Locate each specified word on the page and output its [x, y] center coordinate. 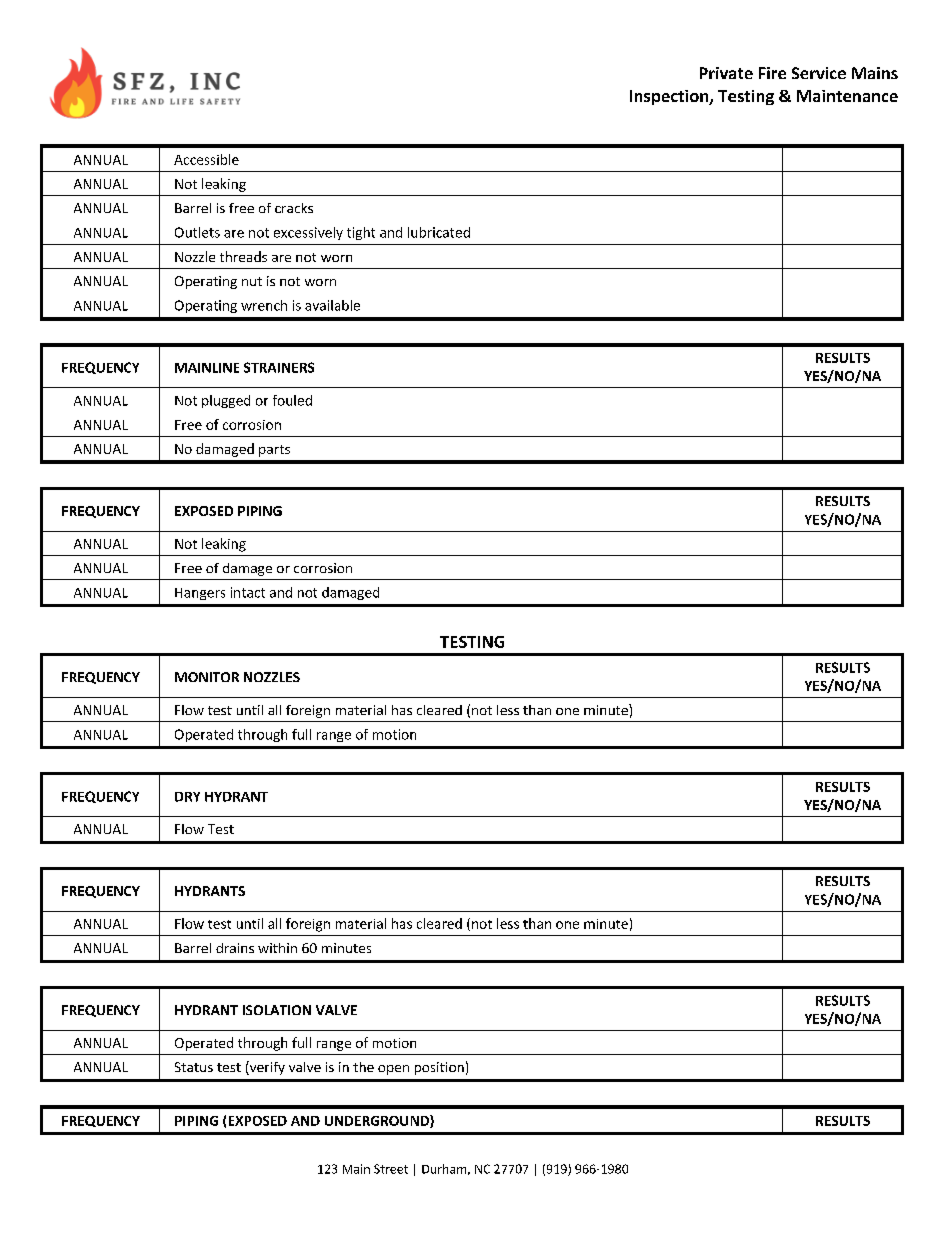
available [332, 305]
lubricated [439, 232]
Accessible [206, 159]
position [439, 1068]
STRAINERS [279, 367]
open [393, 1070]
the [363, 1067]
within [277, 948]
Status [194, 1067]
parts [274, 451]
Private [726, 73]
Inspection [670, 97]
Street [391, 1169]
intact [248, 592]
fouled [292, 400]
